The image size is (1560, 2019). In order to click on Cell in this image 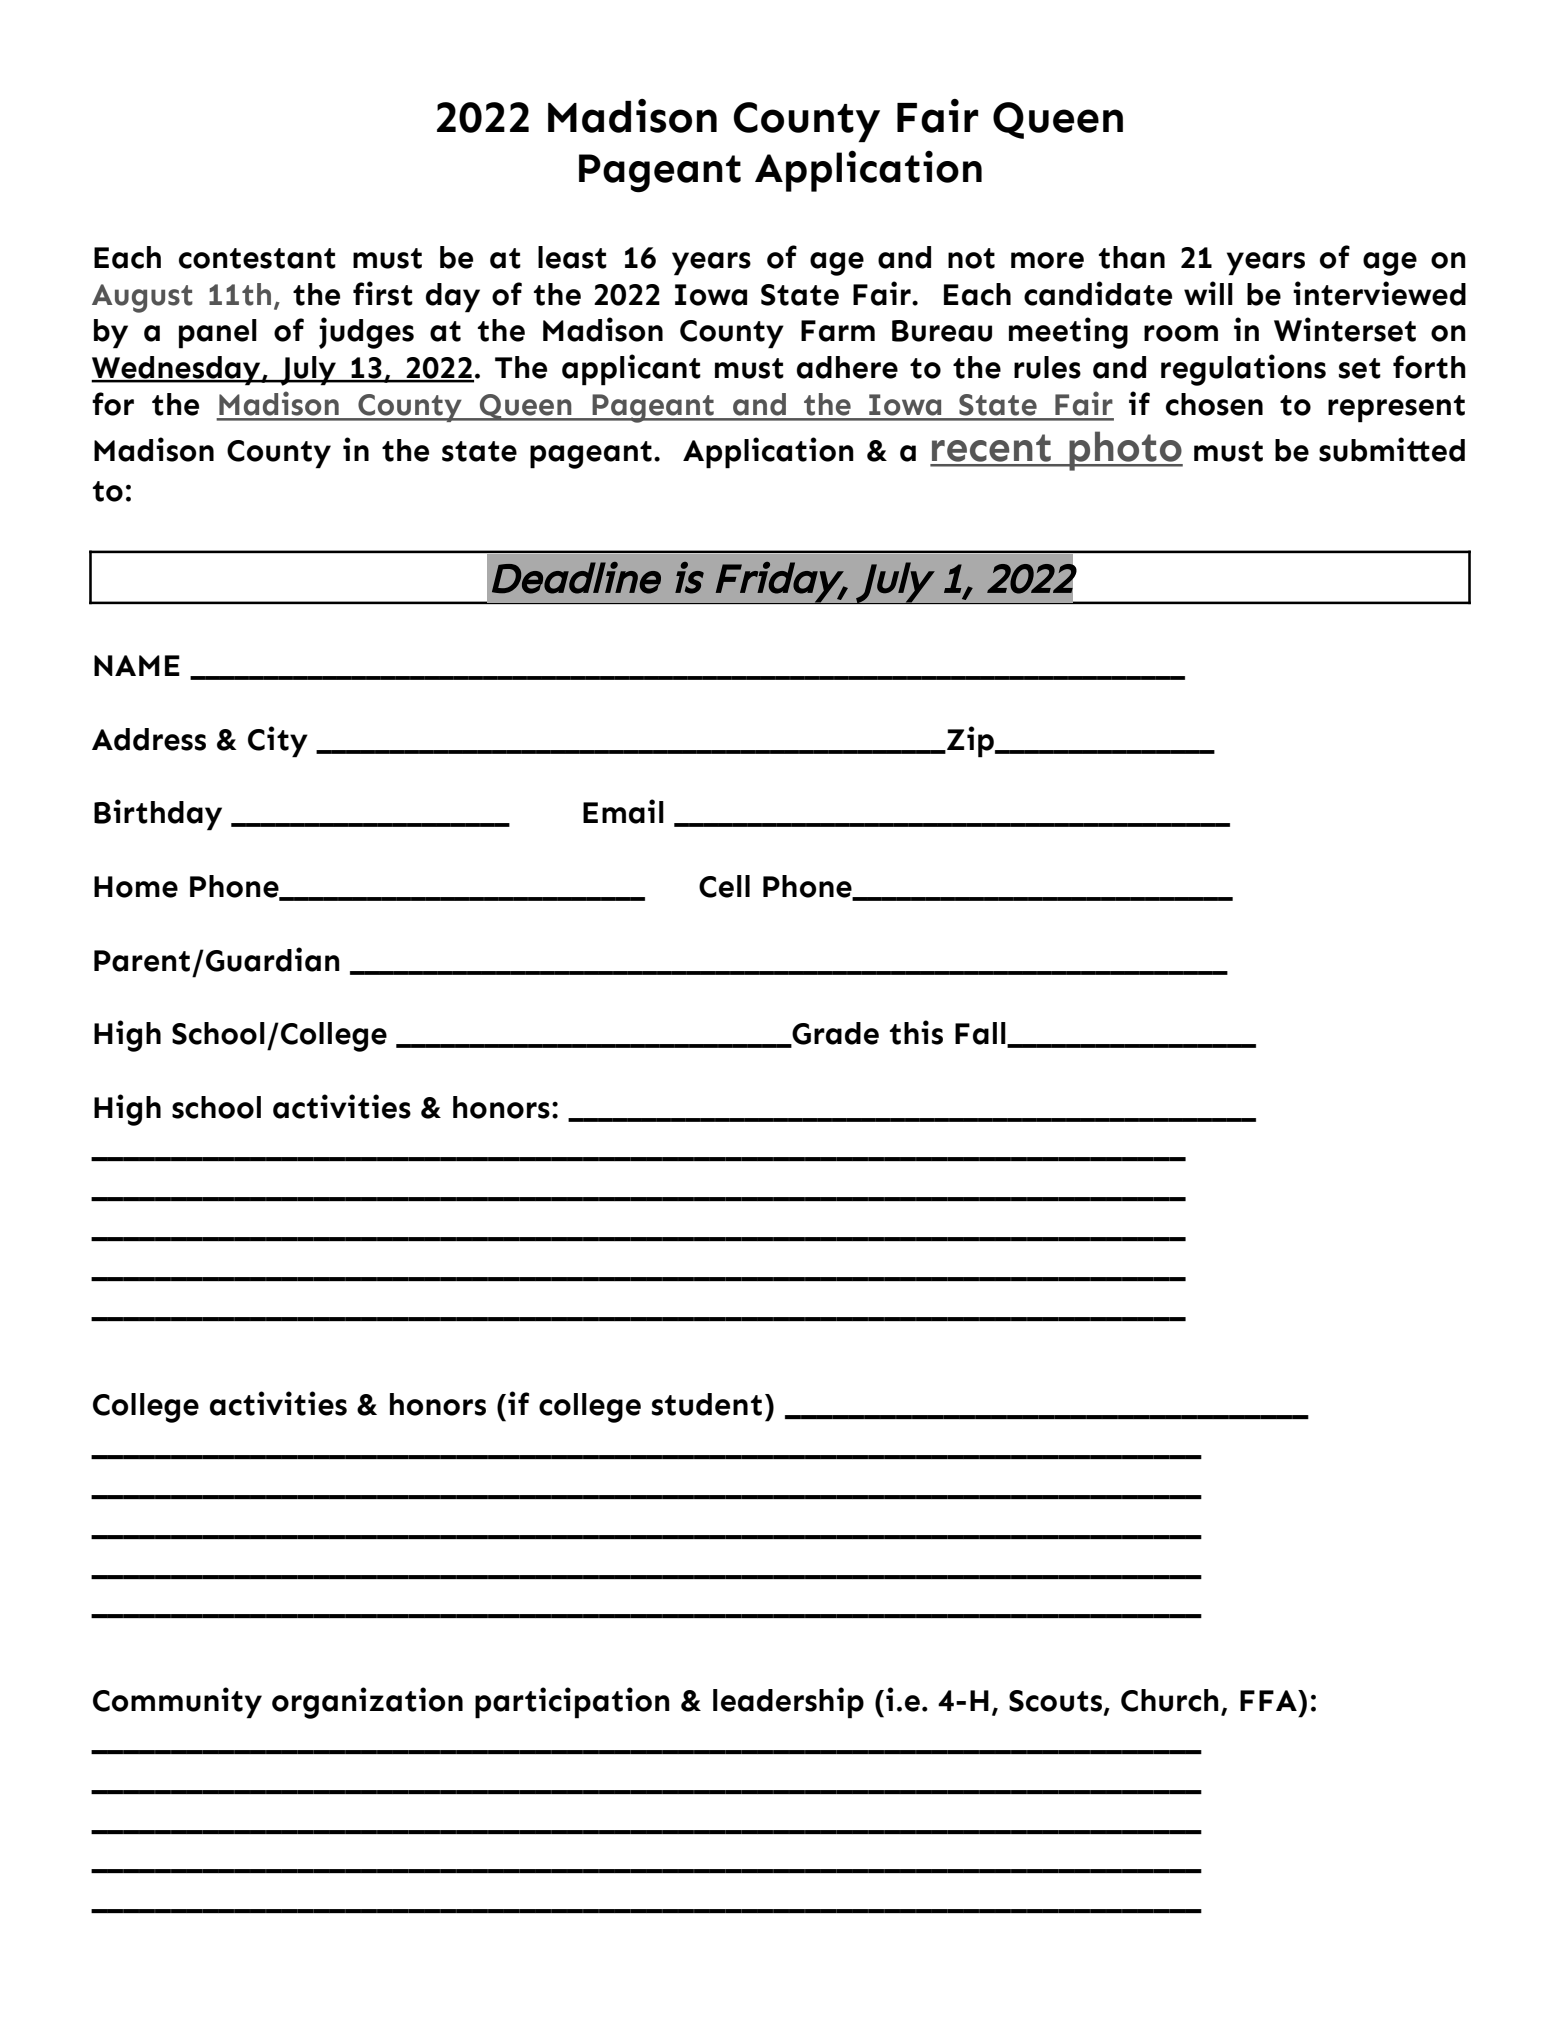, I will do `click(724, 886)`.
